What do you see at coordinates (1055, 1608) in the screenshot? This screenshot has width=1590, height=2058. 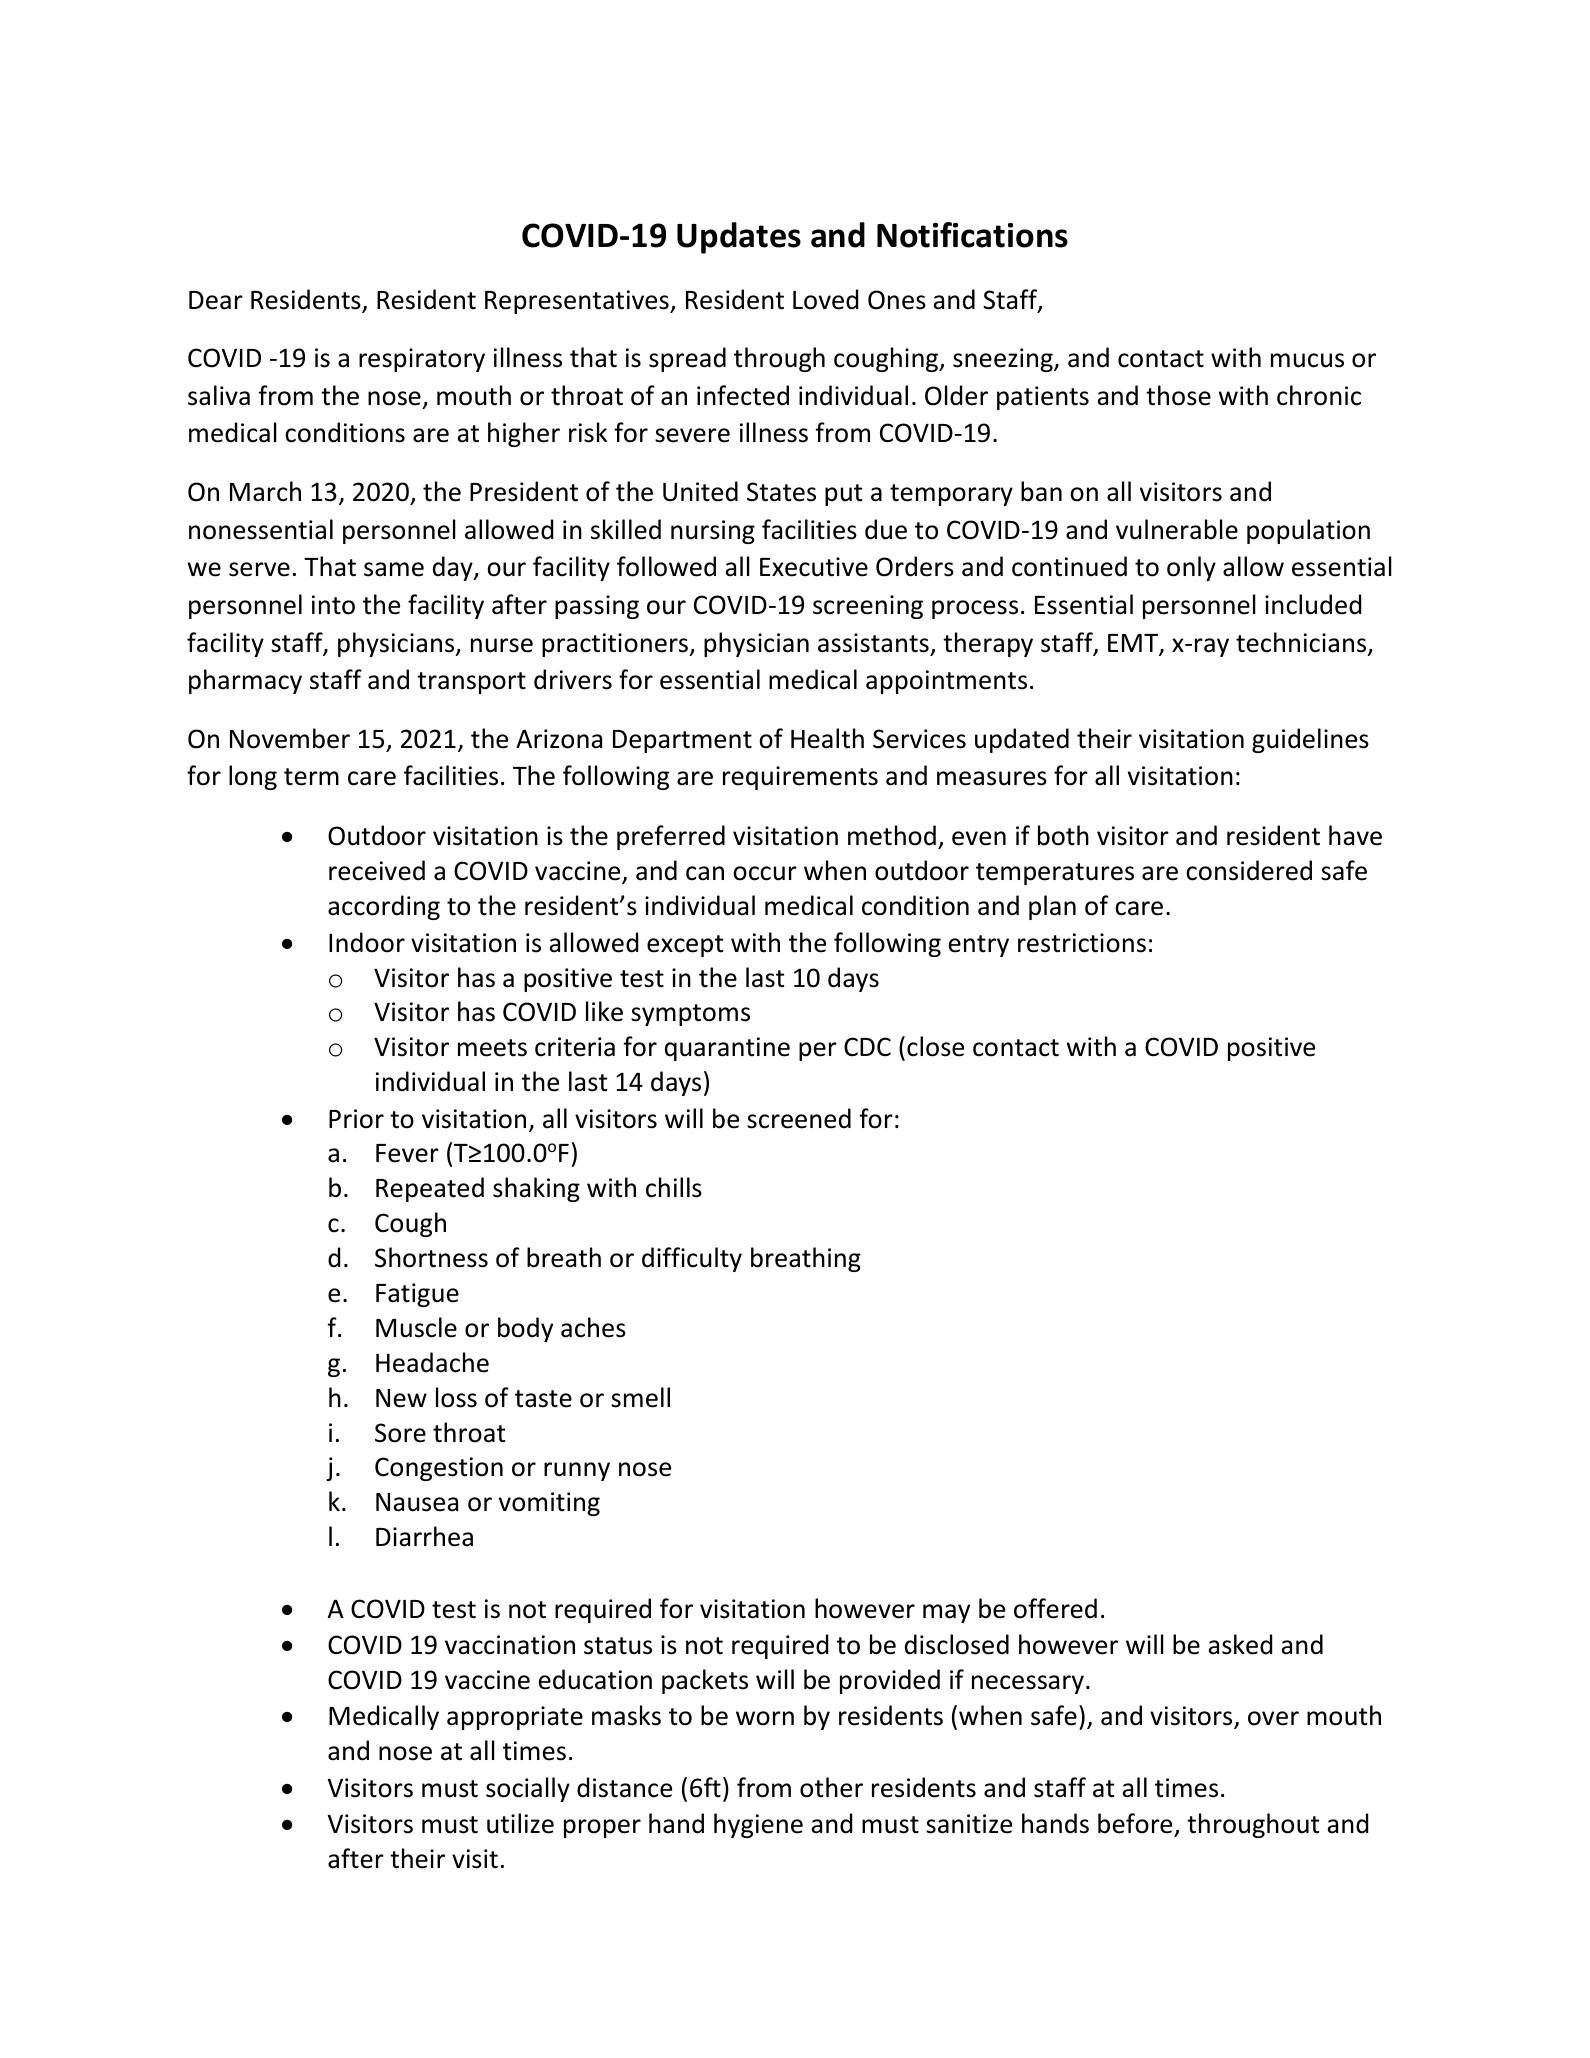 I see `offered` at bounding box center [1055, 1608].
